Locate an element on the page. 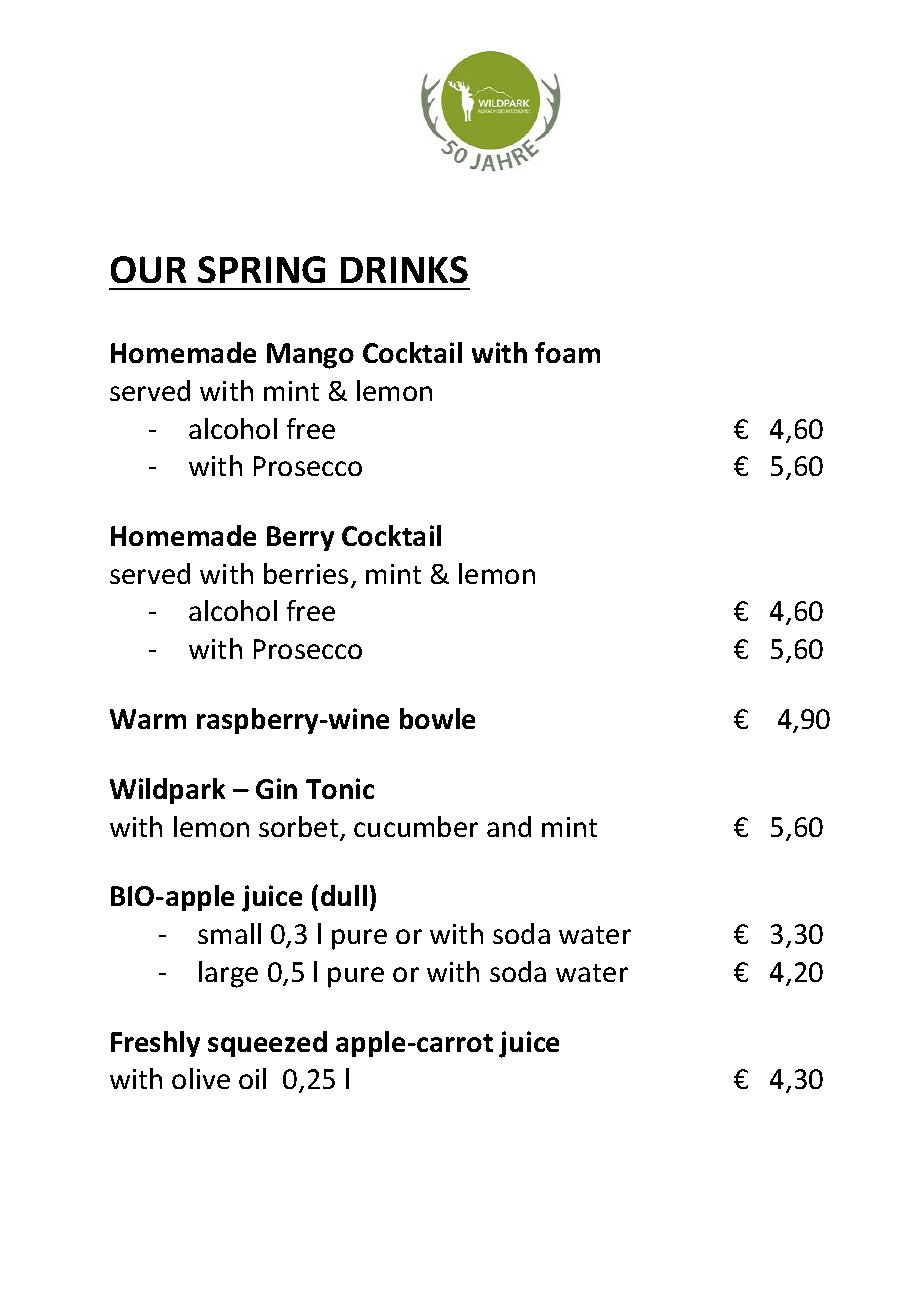 The width and height of the document is (924, 1311). DRINKS is located at coordinates (404, 269).
